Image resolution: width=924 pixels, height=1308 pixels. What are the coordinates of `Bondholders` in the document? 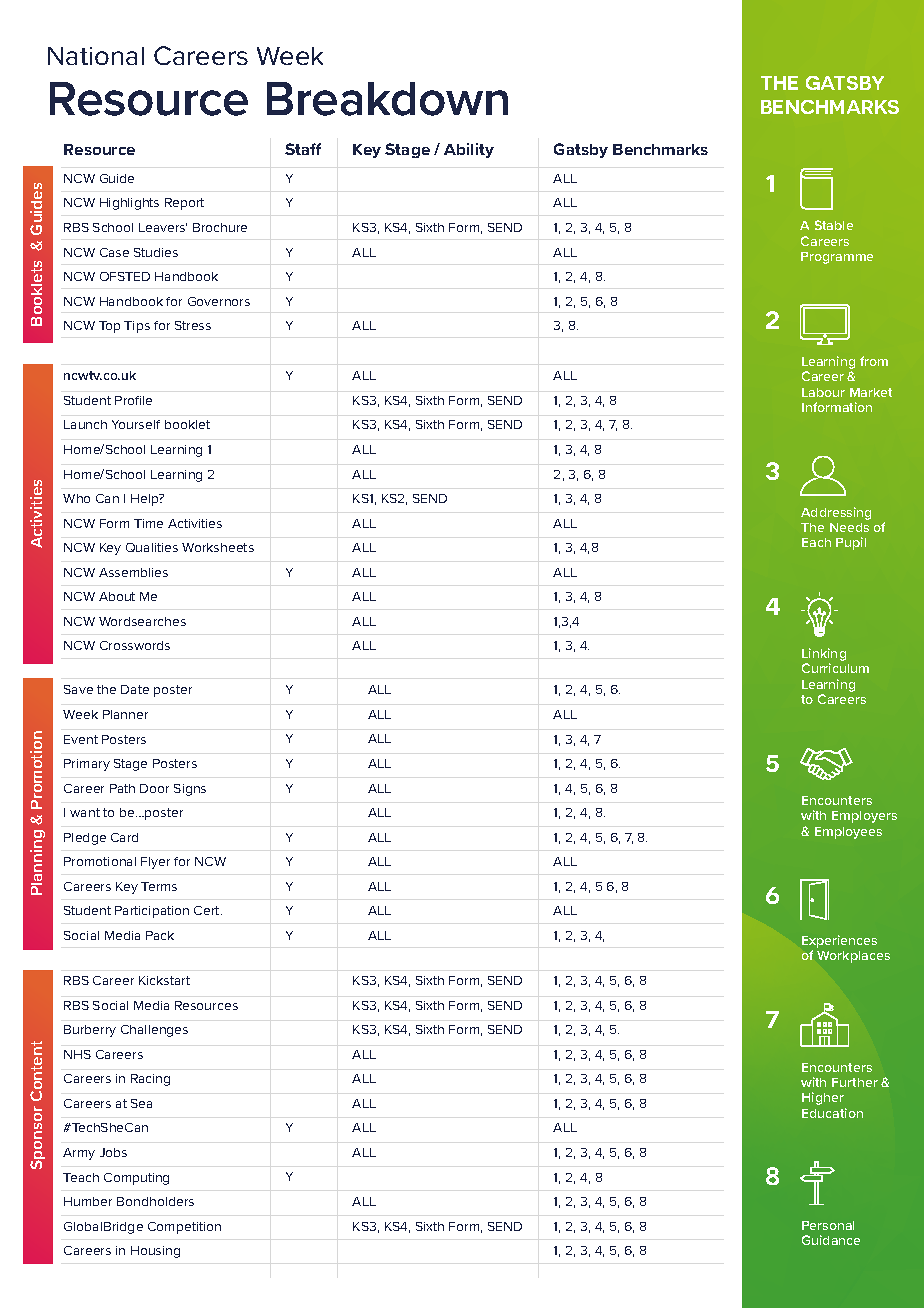 It's located at (155, 1201).
